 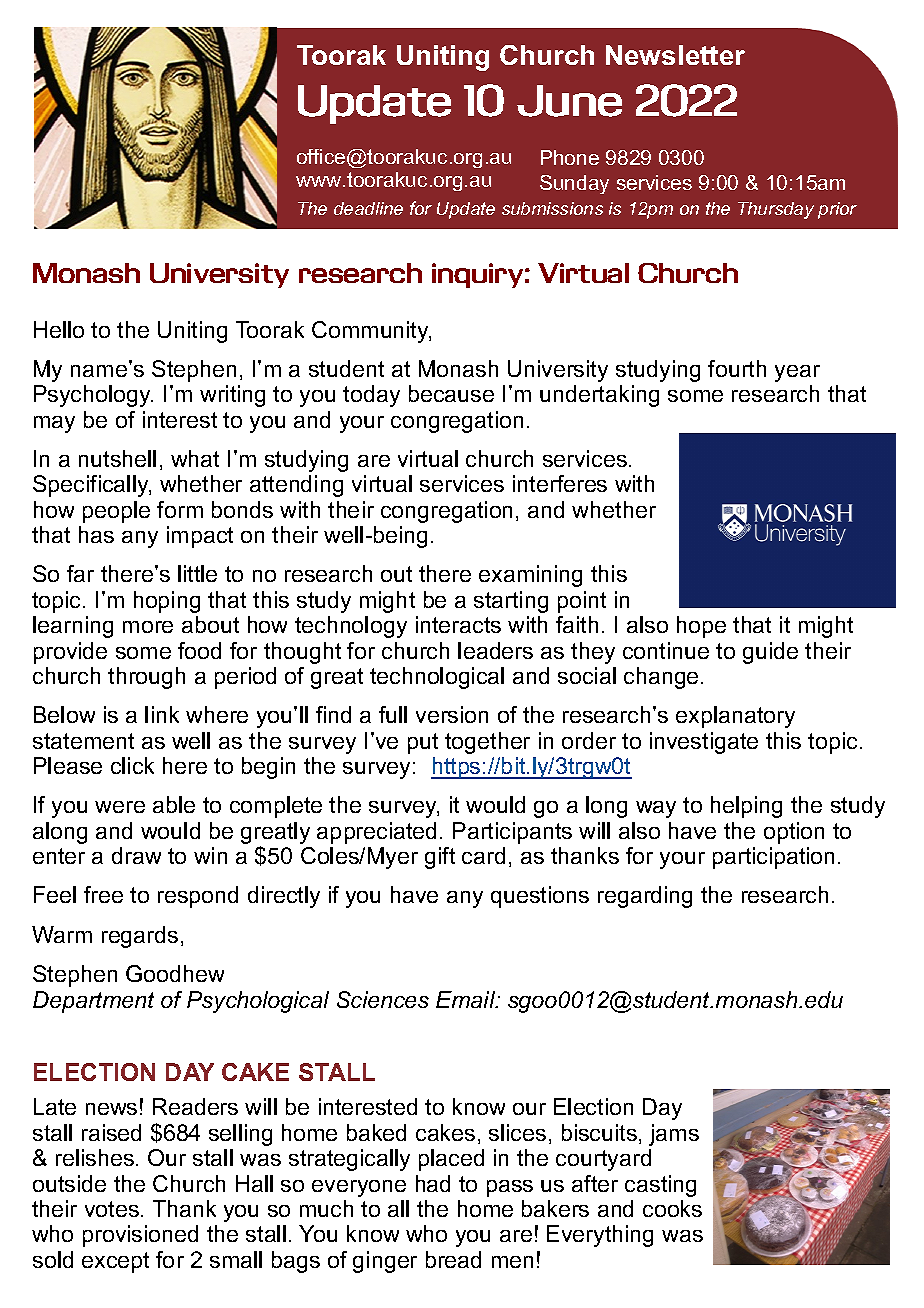 What do you see at coordinates (467, 999) in the image?
I see `Email` at bounding box center [467, 999].
